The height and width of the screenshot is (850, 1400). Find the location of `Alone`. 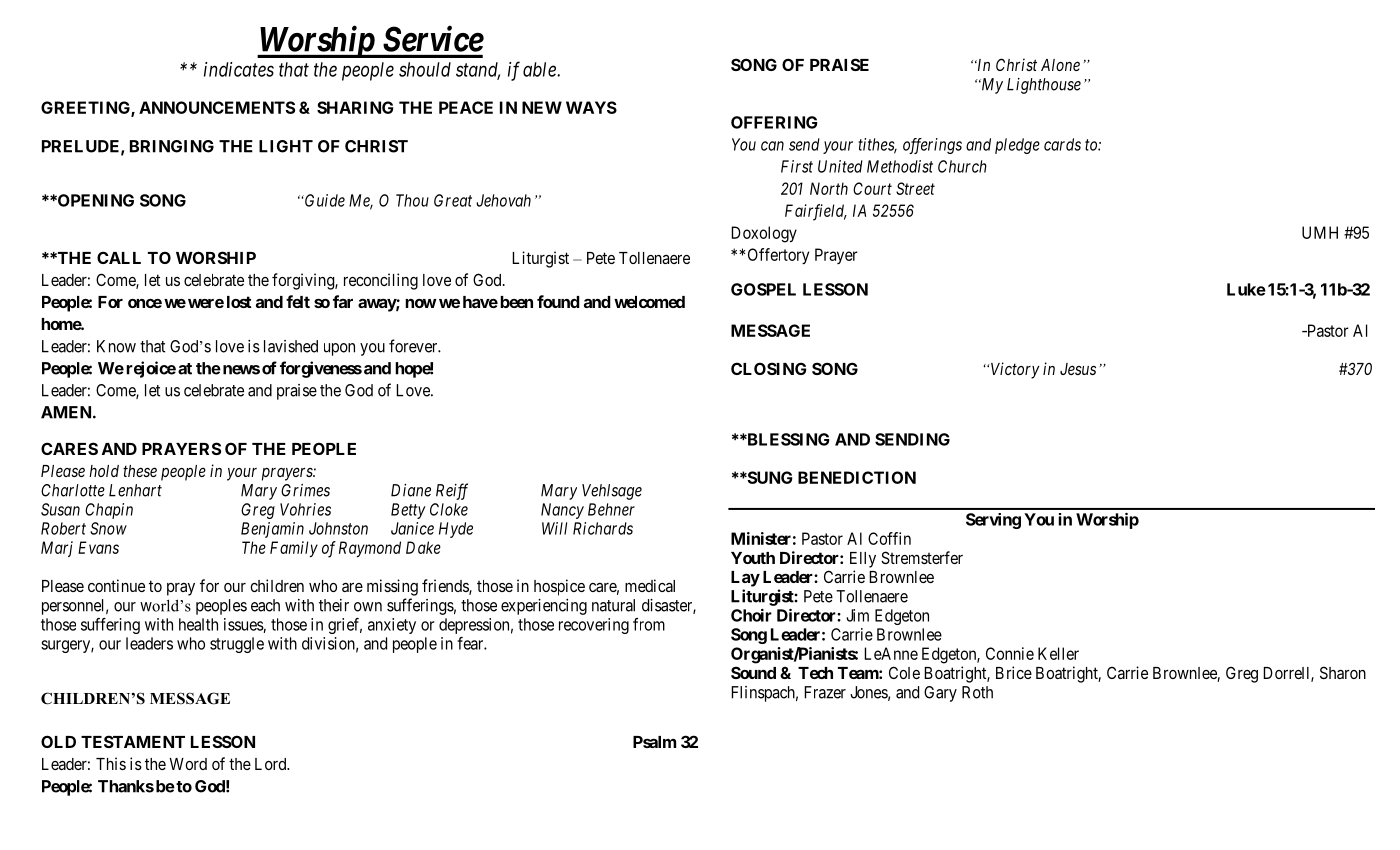

Alone is located at coordinates (1060, 65).
